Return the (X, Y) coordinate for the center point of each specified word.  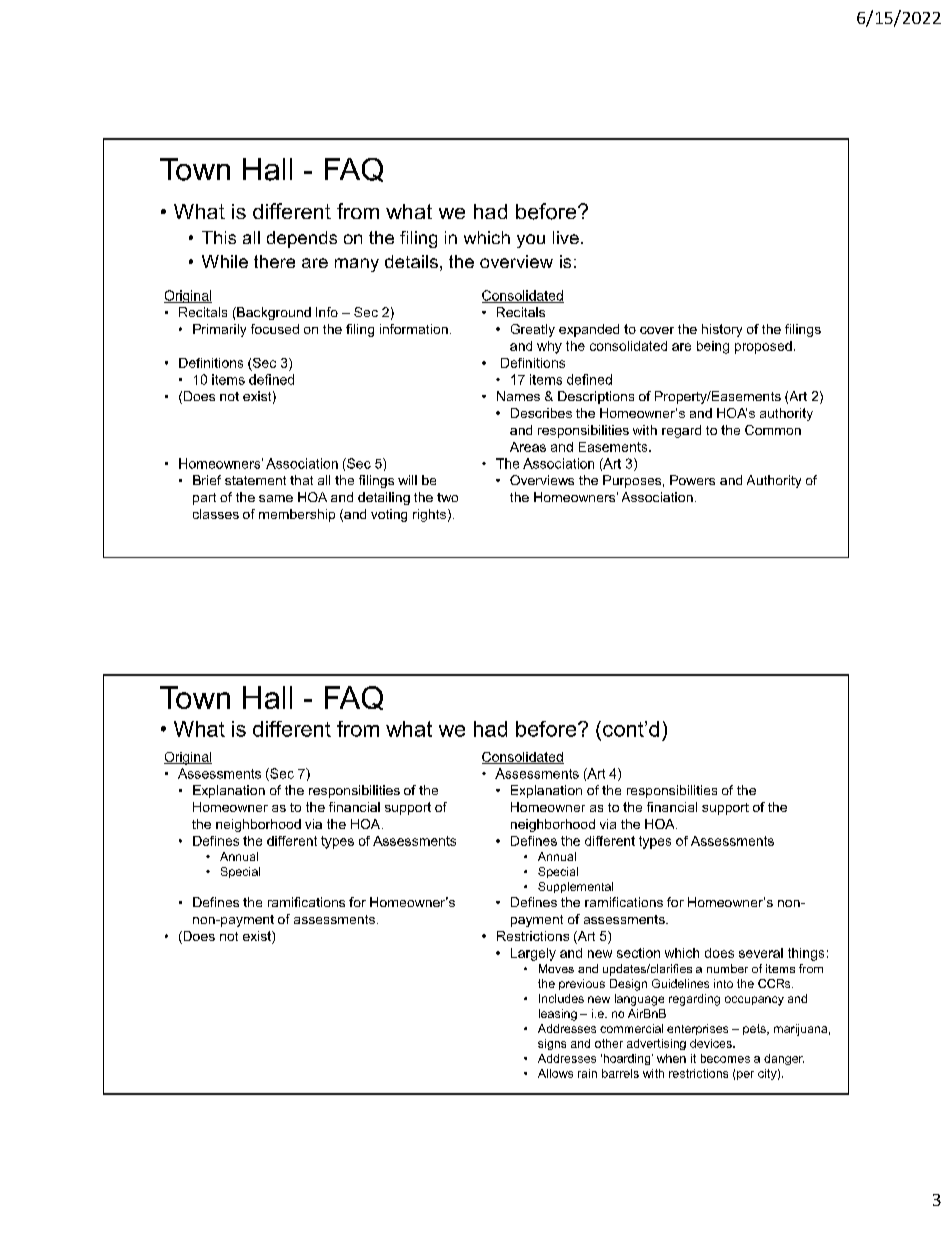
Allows (555, 1073)
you (531, 241)
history (722, 330)
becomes (725, 1058)
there (274, 261)
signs (552, 1044)
